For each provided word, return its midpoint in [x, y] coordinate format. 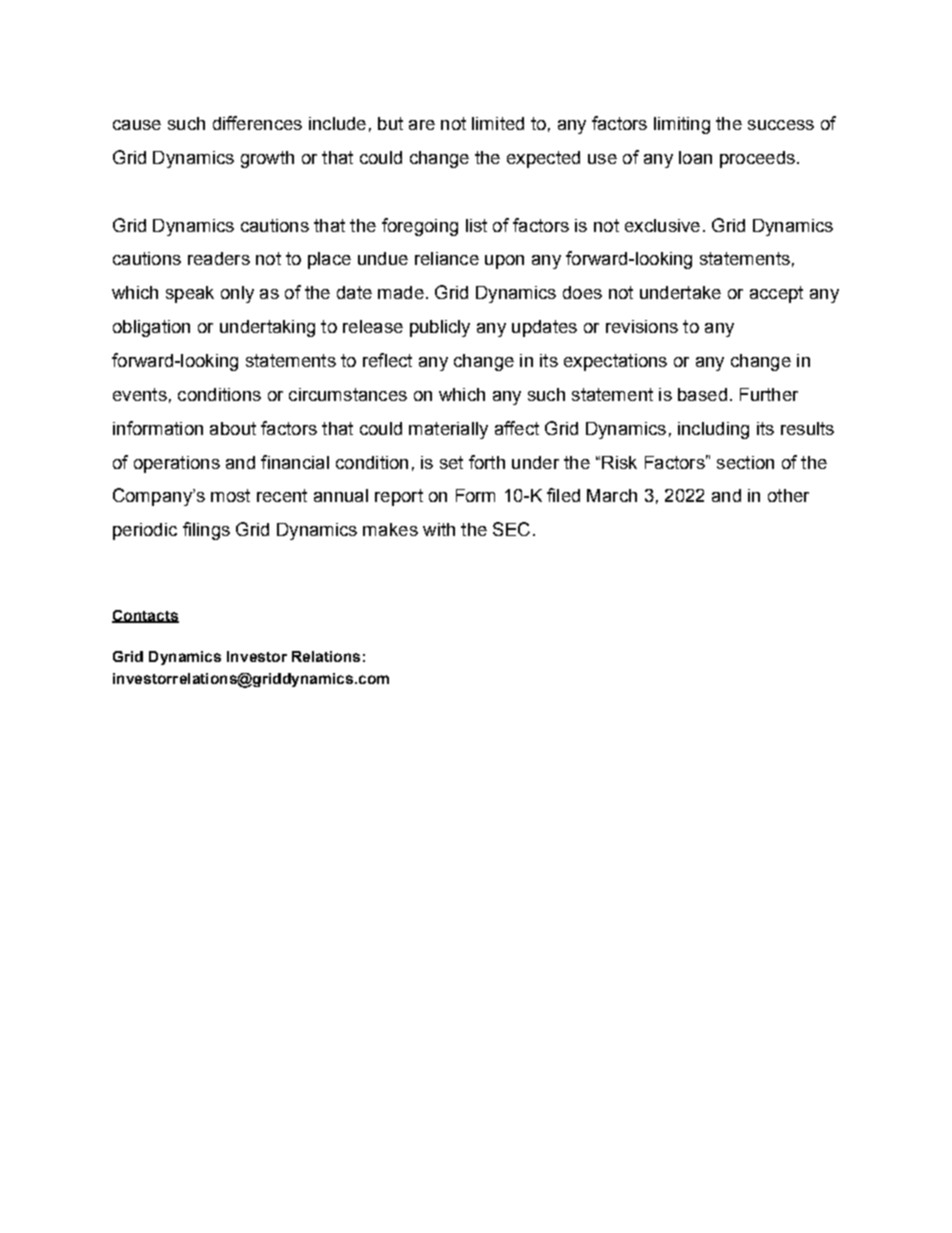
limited [498, 123]
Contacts [145, 616]
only [237, 294]
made [401, 292]
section [745, 462]
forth [487, 462]
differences [257, 123]
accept [776, 294]
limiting [682, 125]
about [233, 428]
